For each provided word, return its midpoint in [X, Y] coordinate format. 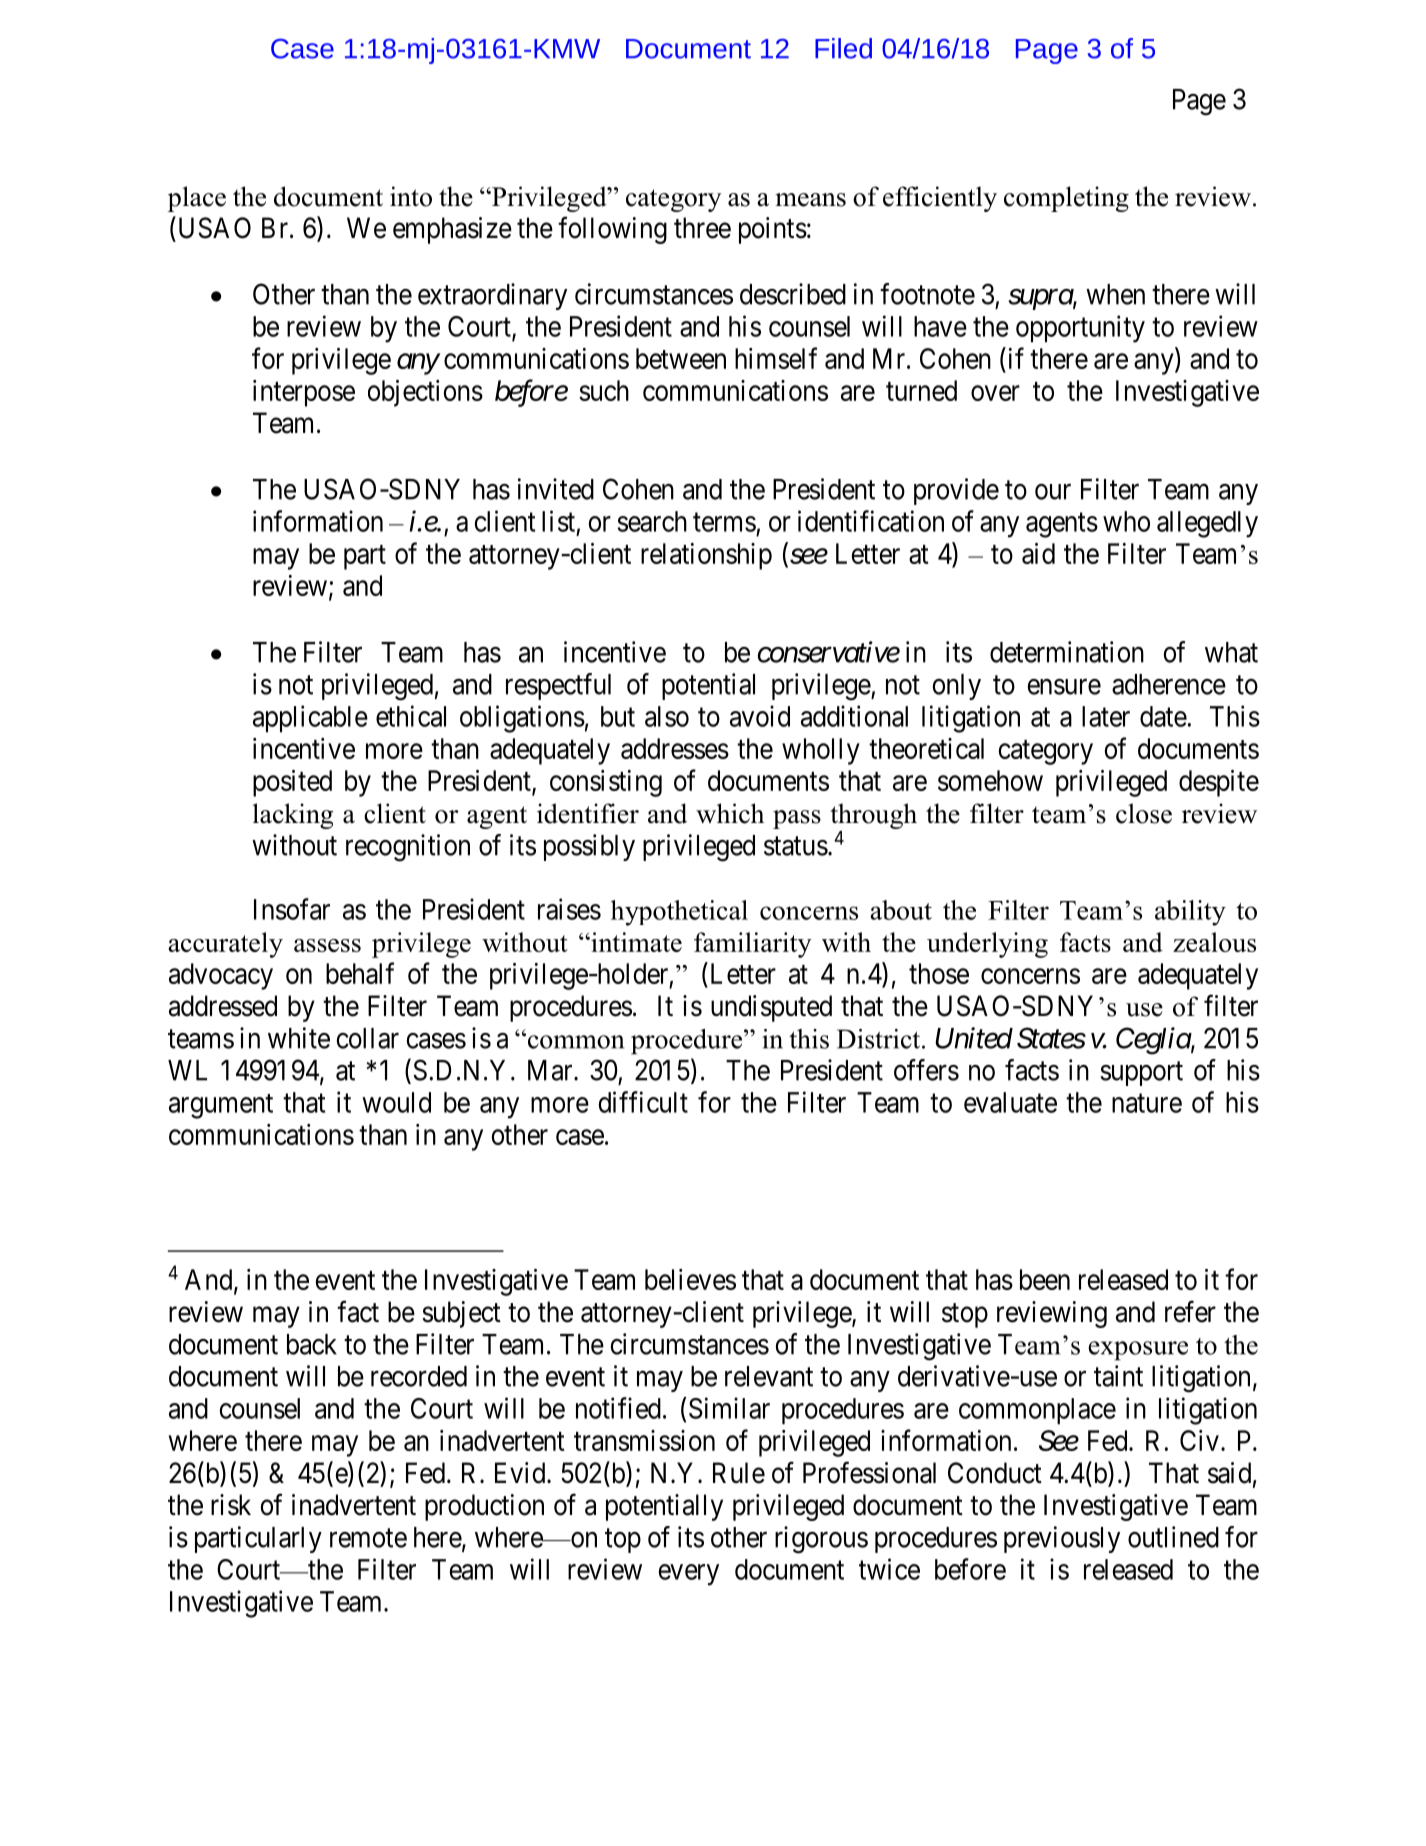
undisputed [771, 1008]
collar [367, 1038]
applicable [310, 719]
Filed [843, 48]
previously [1062, 1539]
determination [1067, 652]
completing [1066, 199]
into [411, 196]
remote [368, 1538]
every [689, 1575]
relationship [706, 556]
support [1142, 1074]
